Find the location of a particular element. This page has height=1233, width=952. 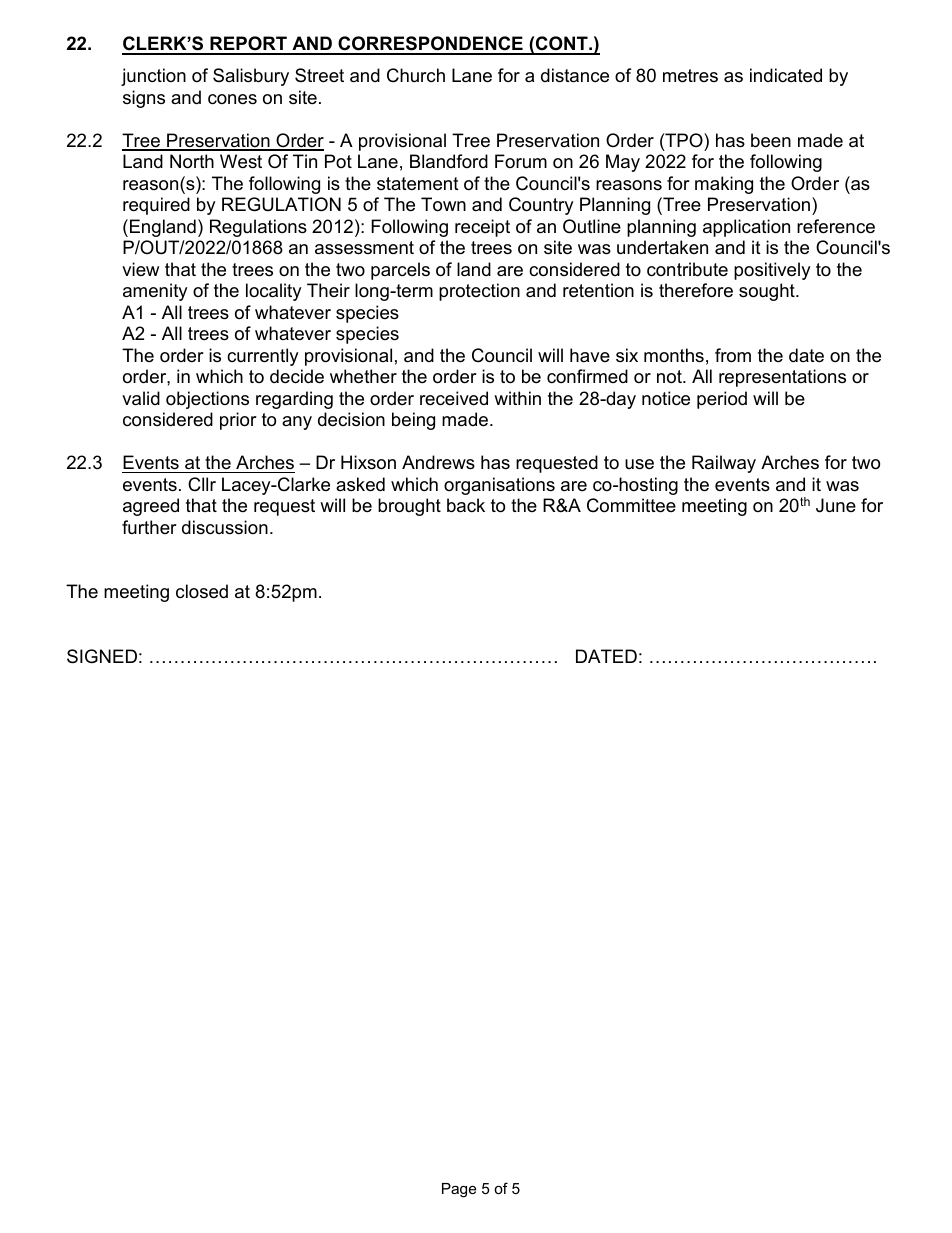

brought is located at coordinates (409, 507).
